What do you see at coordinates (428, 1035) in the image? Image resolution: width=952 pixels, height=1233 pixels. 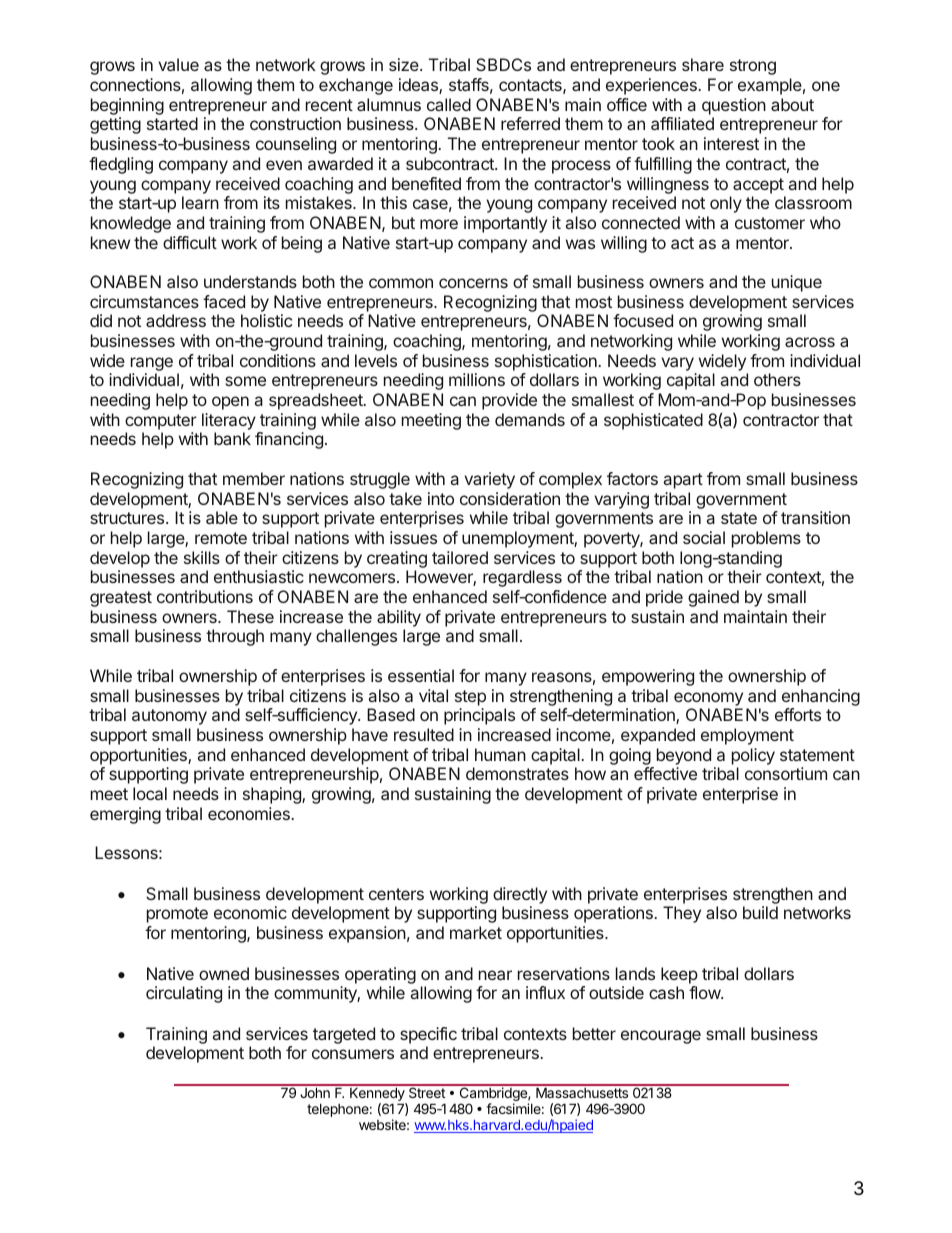 I see `specific` at bounding box center [428, 1035].
